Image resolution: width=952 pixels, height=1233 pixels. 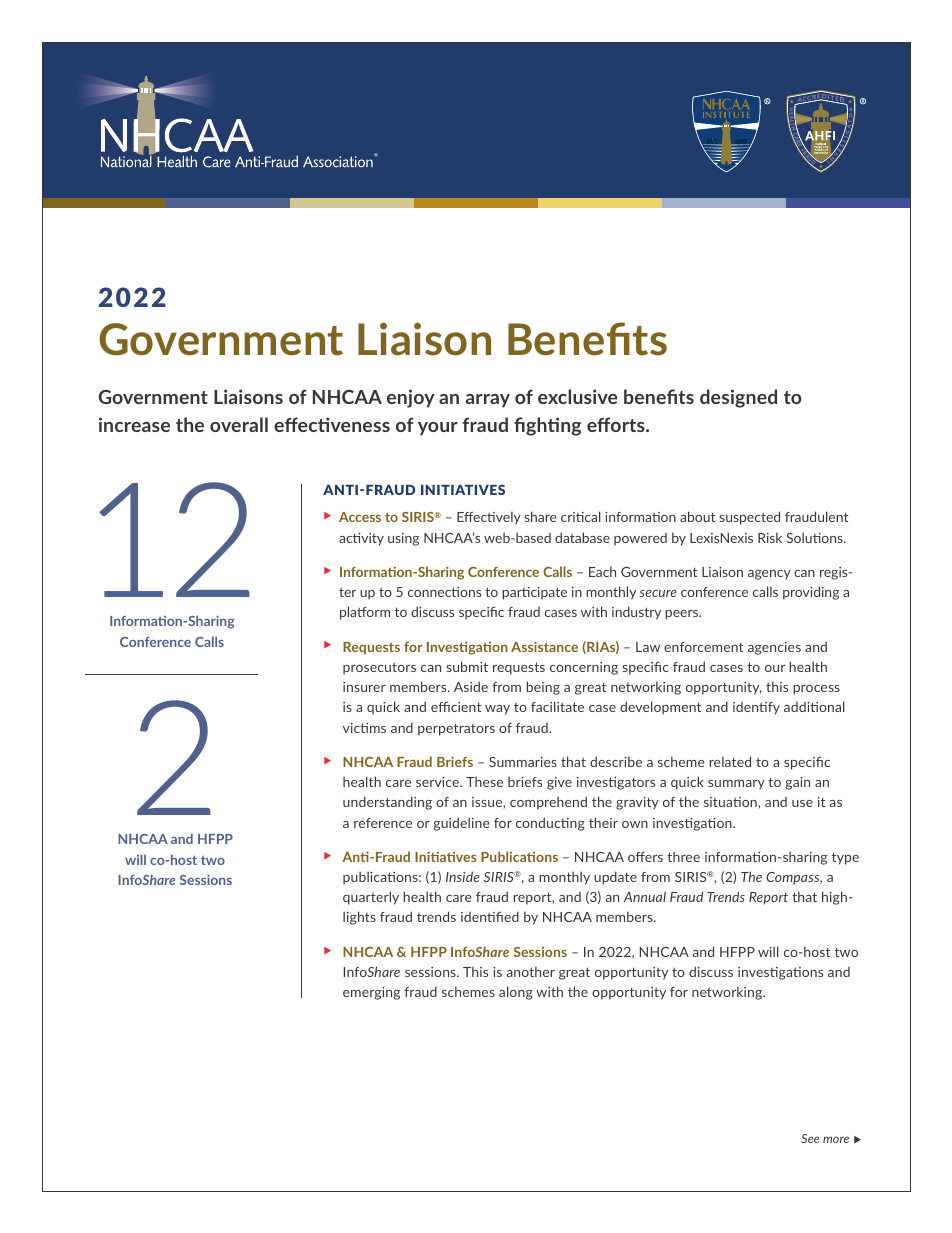 What do you see at coordinates (488, 401) in the page?
I see `array` at bounding box center [488, 401].
